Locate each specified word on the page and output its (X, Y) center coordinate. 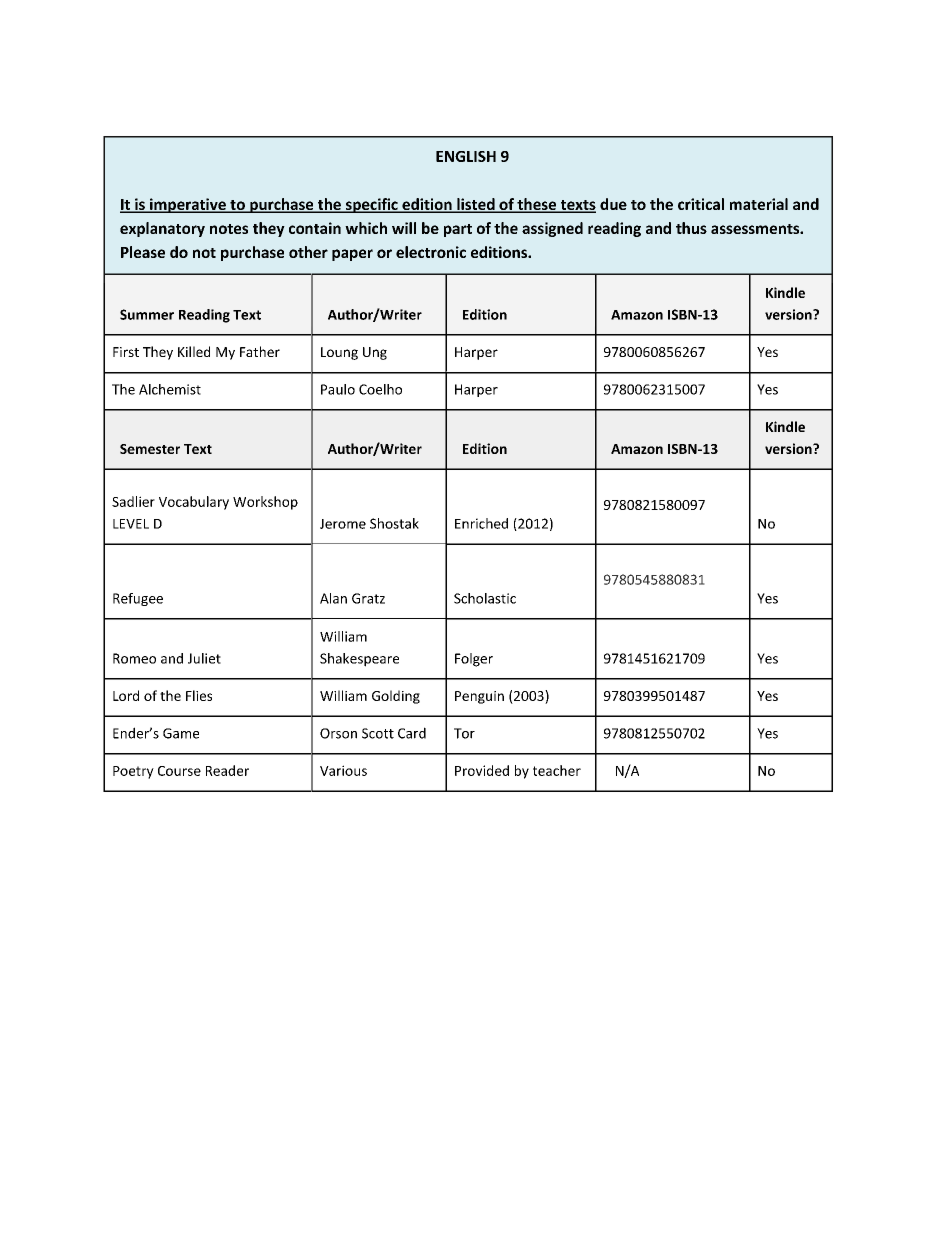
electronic (431, 252)
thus (691, 228)
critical (701, 204)
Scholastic (485, 598)
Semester (150, 449)
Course (179, 771)
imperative (188, 205)
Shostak (394, 523)
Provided (482, 770)
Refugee (138, 599)
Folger (474, 660)
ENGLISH (466, 156)
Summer (147, 314)
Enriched (481, 523)
